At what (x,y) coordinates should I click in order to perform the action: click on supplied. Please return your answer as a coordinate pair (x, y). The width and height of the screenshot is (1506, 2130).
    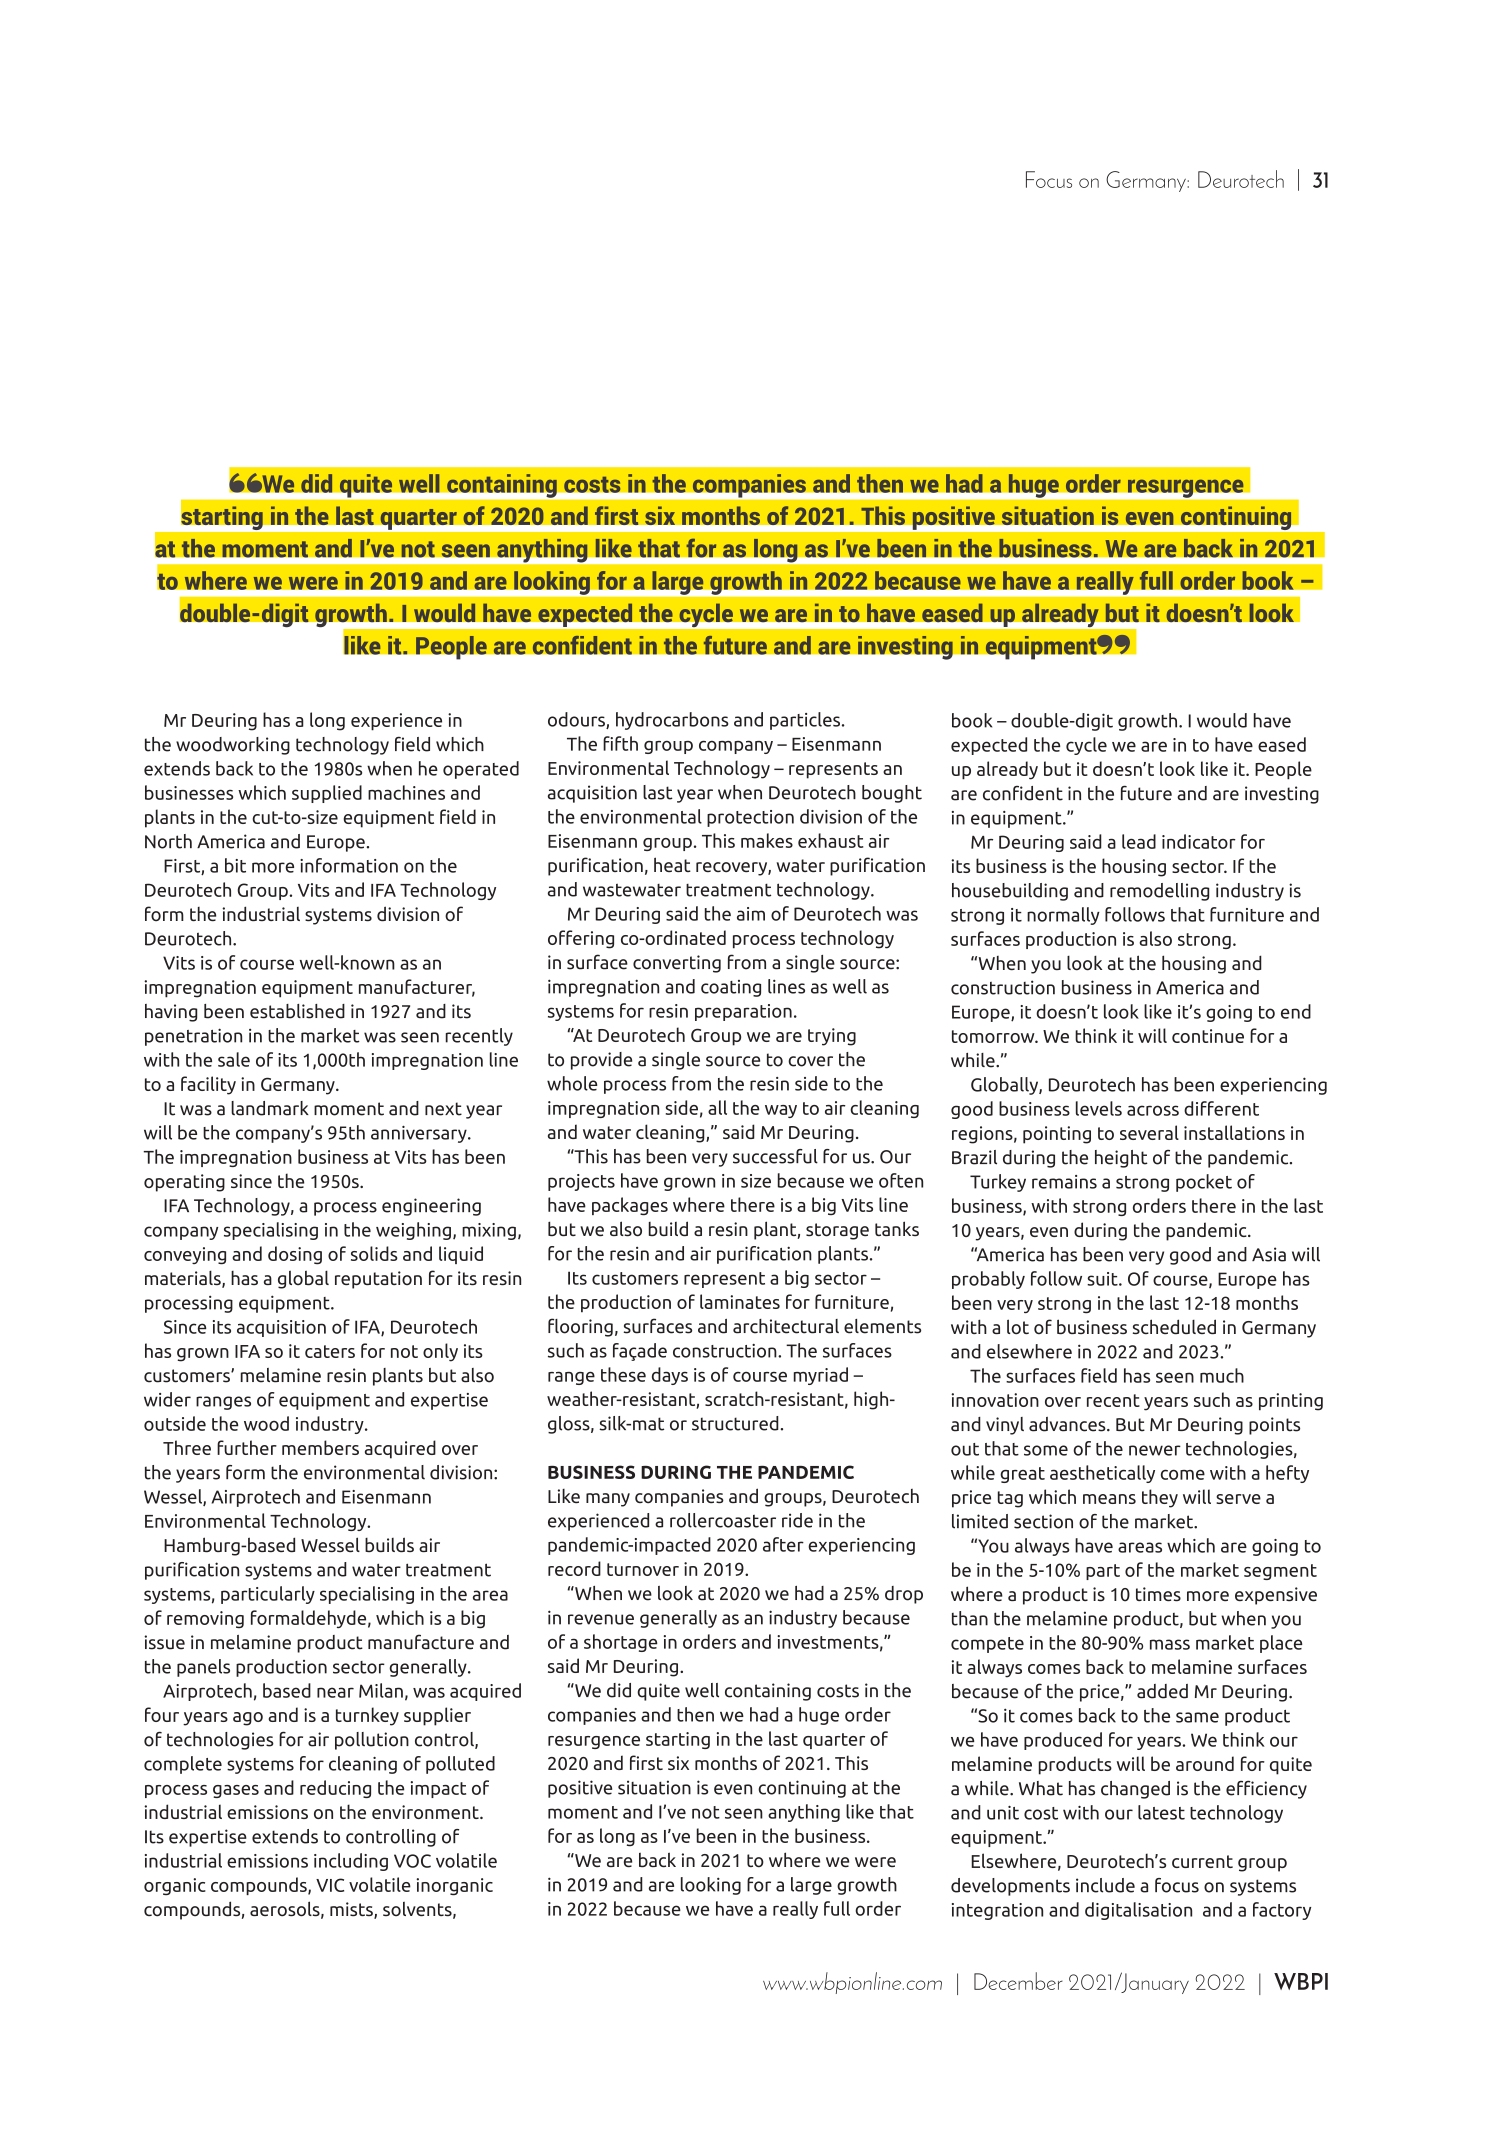
    Looking at the image, I should click on (327, 794).
